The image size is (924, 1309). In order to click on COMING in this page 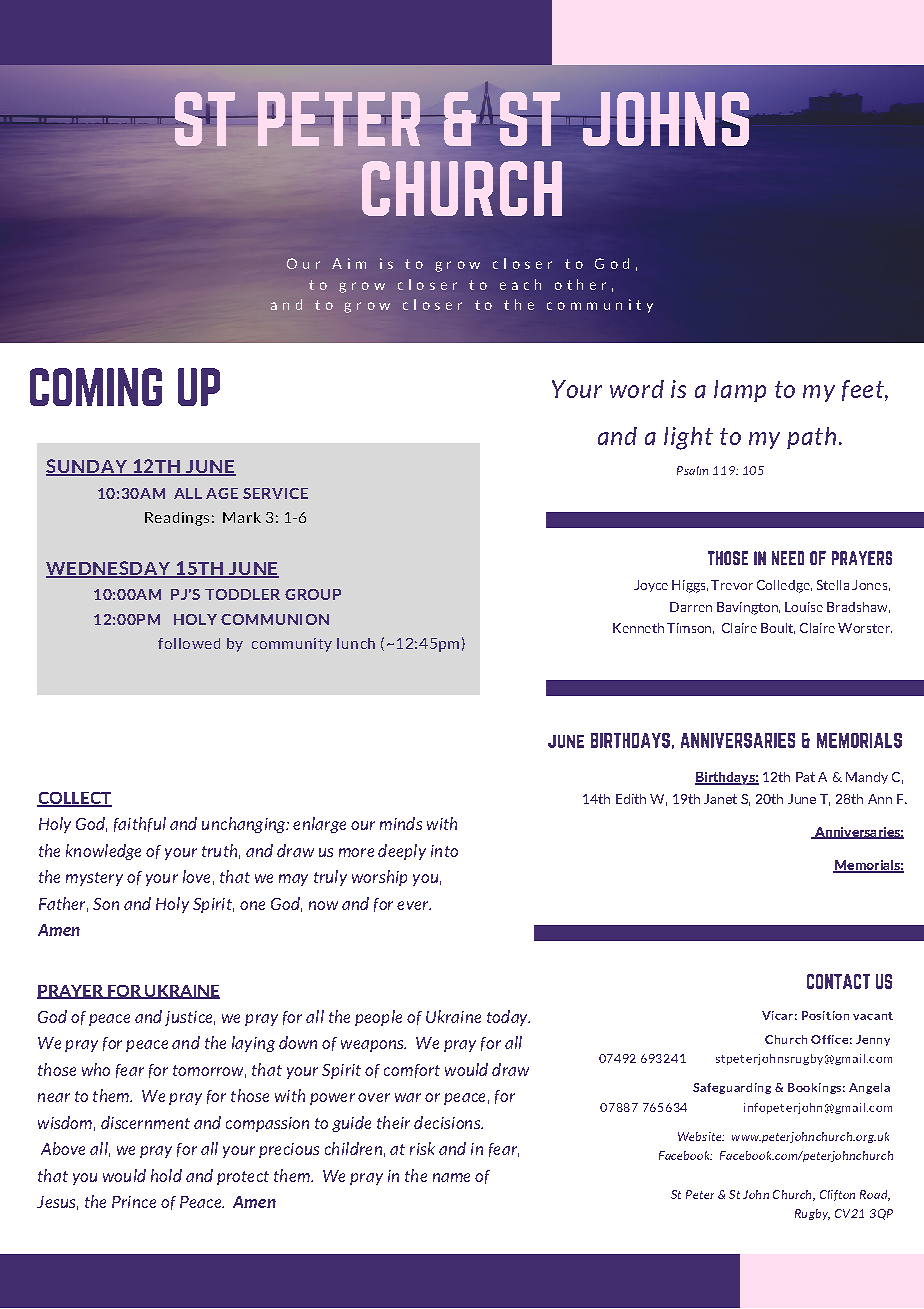, I will do `click(96, 387)`.
